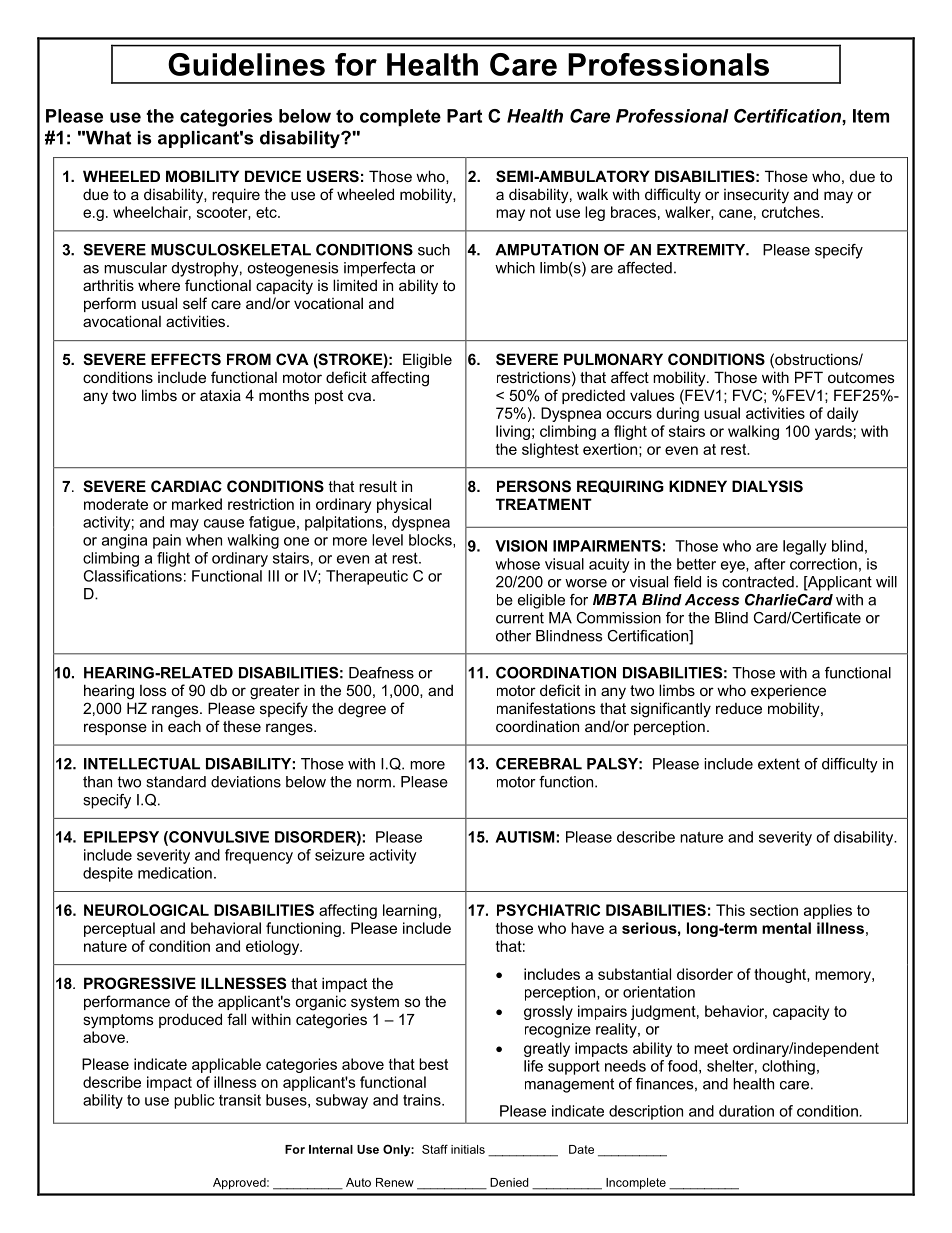 The width and height of the screenshot is (952, 1233). I want to click on Part, so click(464, 116).
